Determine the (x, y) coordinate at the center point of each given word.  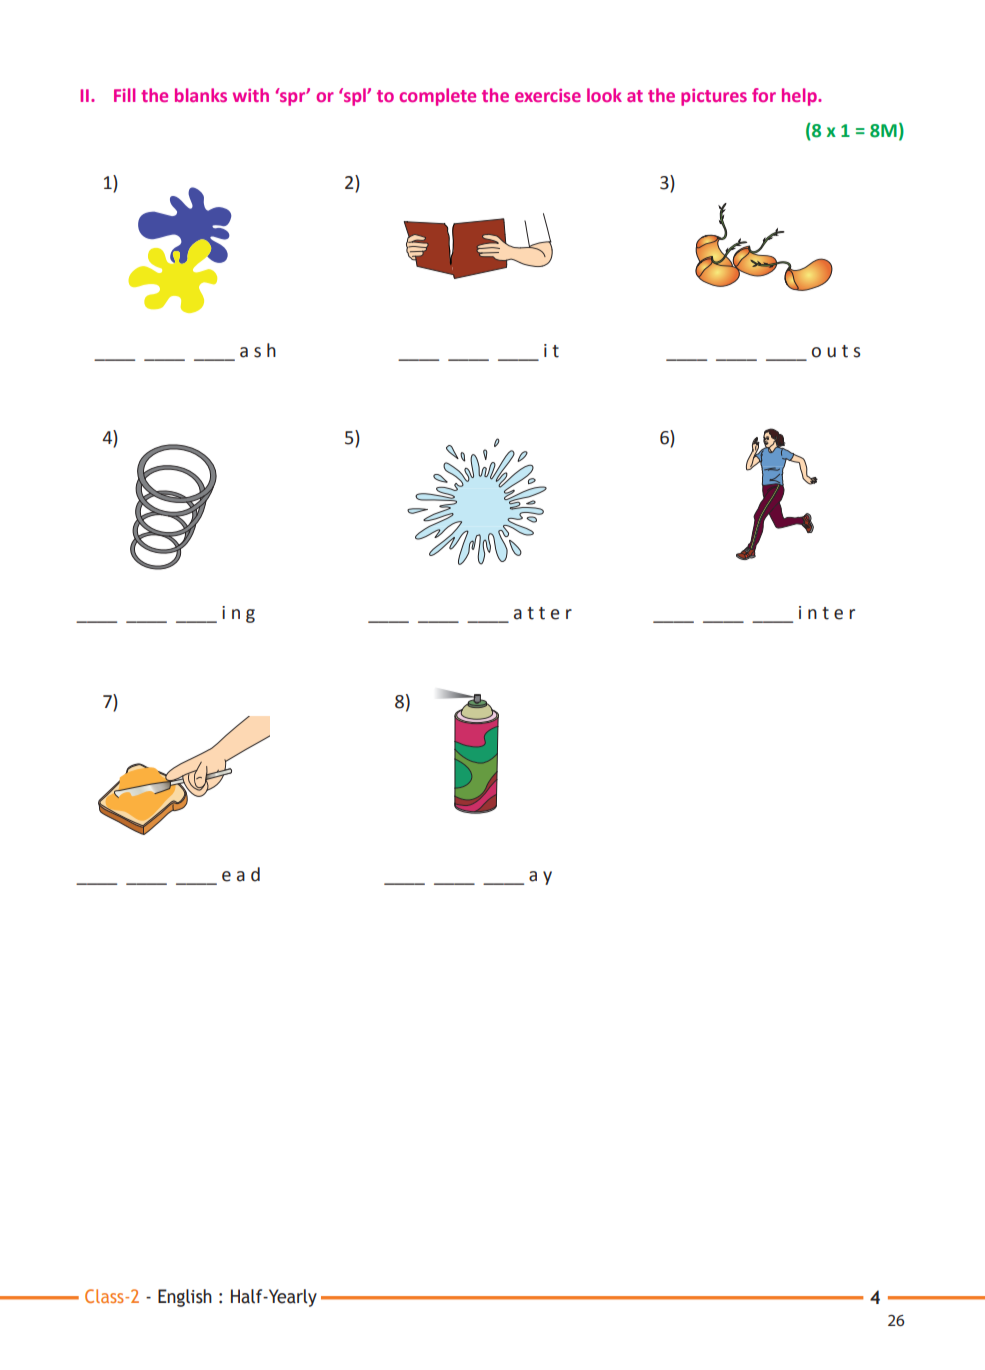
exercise (548, 95)
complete (437, 97)
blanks (201, 95)
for (764, 95)
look (604, 95)
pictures (714, 97)
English (185, 1298)
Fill (124, 95)
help (800, 97)
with (251, 95)
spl (355, 97)
